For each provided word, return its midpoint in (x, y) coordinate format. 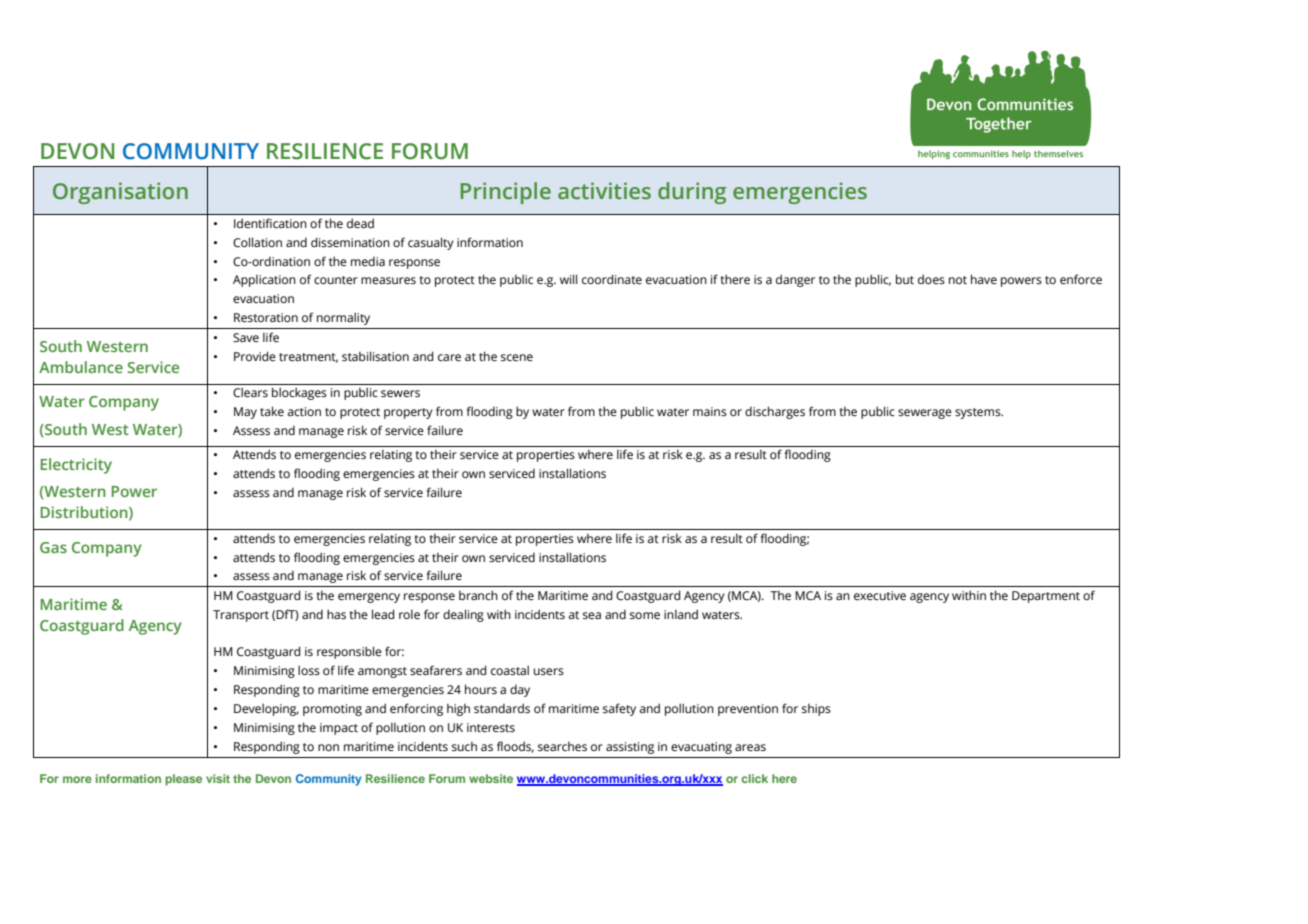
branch (478, 595)
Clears (250, 392)
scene (517, 357)
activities (604, 191)
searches (562, 746)
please (183, 780)
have (984, 279)
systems (979, 413)
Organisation (120, 193)
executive (880, 595)
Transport (241, 616)
